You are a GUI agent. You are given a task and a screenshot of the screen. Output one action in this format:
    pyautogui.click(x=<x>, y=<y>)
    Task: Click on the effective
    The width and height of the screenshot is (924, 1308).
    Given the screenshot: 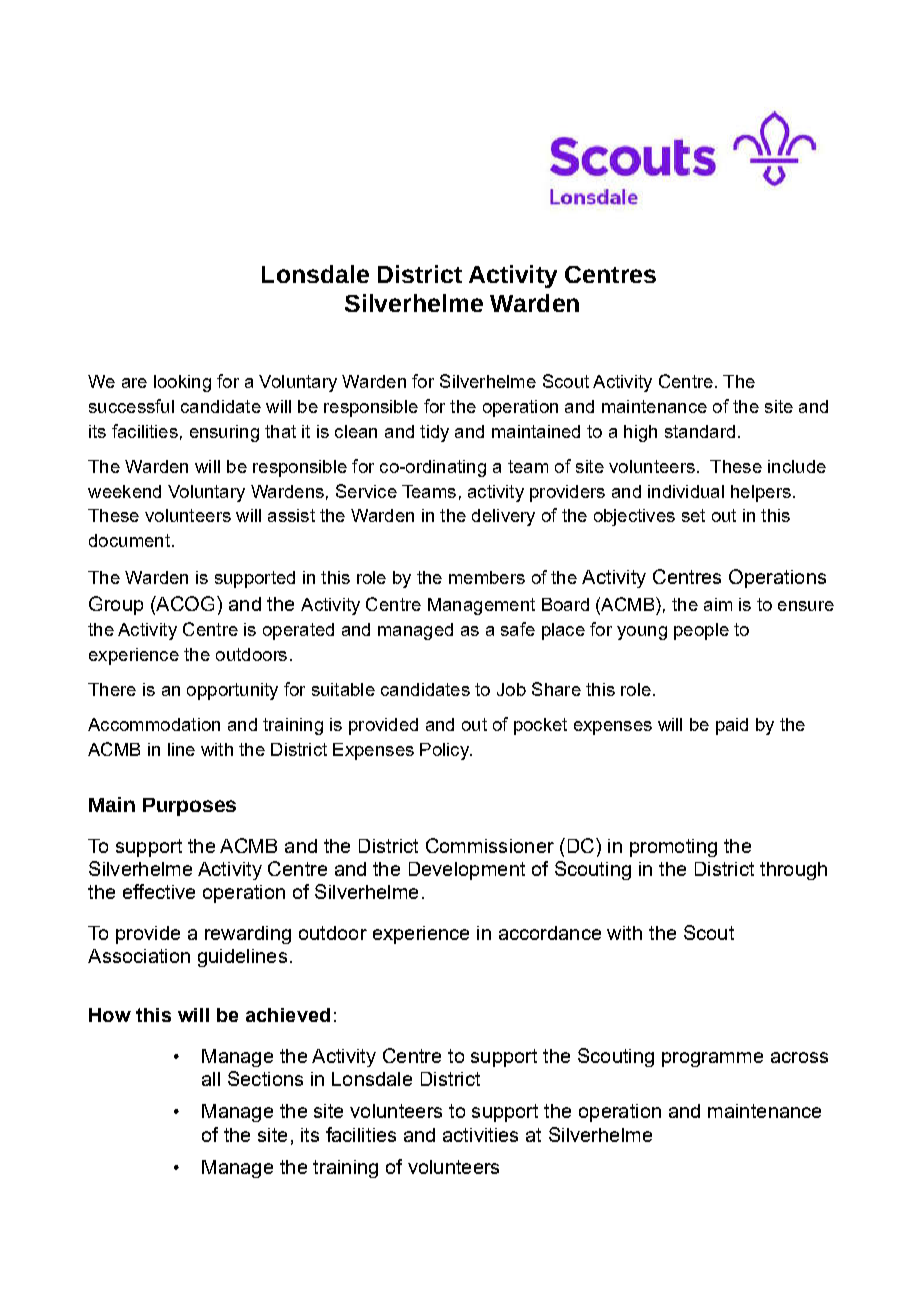 What is the action you would take?
    pyautogui.click(x=159, y=891)
